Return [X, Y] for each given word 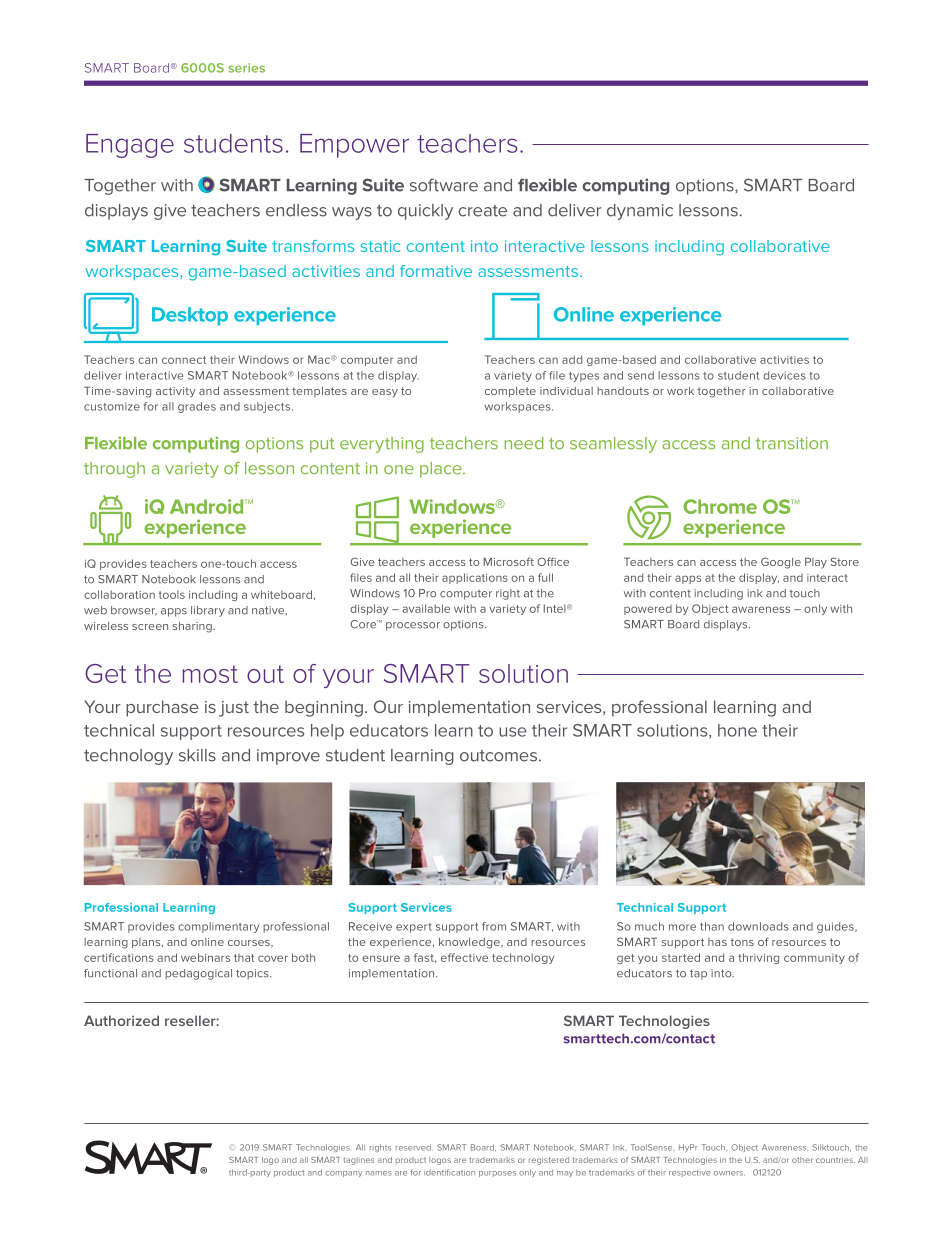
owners [729, 1173]
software [444, 185]
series [246, 68]
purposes [497, 1174]
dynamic [640, 212]
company [343, 1174]
